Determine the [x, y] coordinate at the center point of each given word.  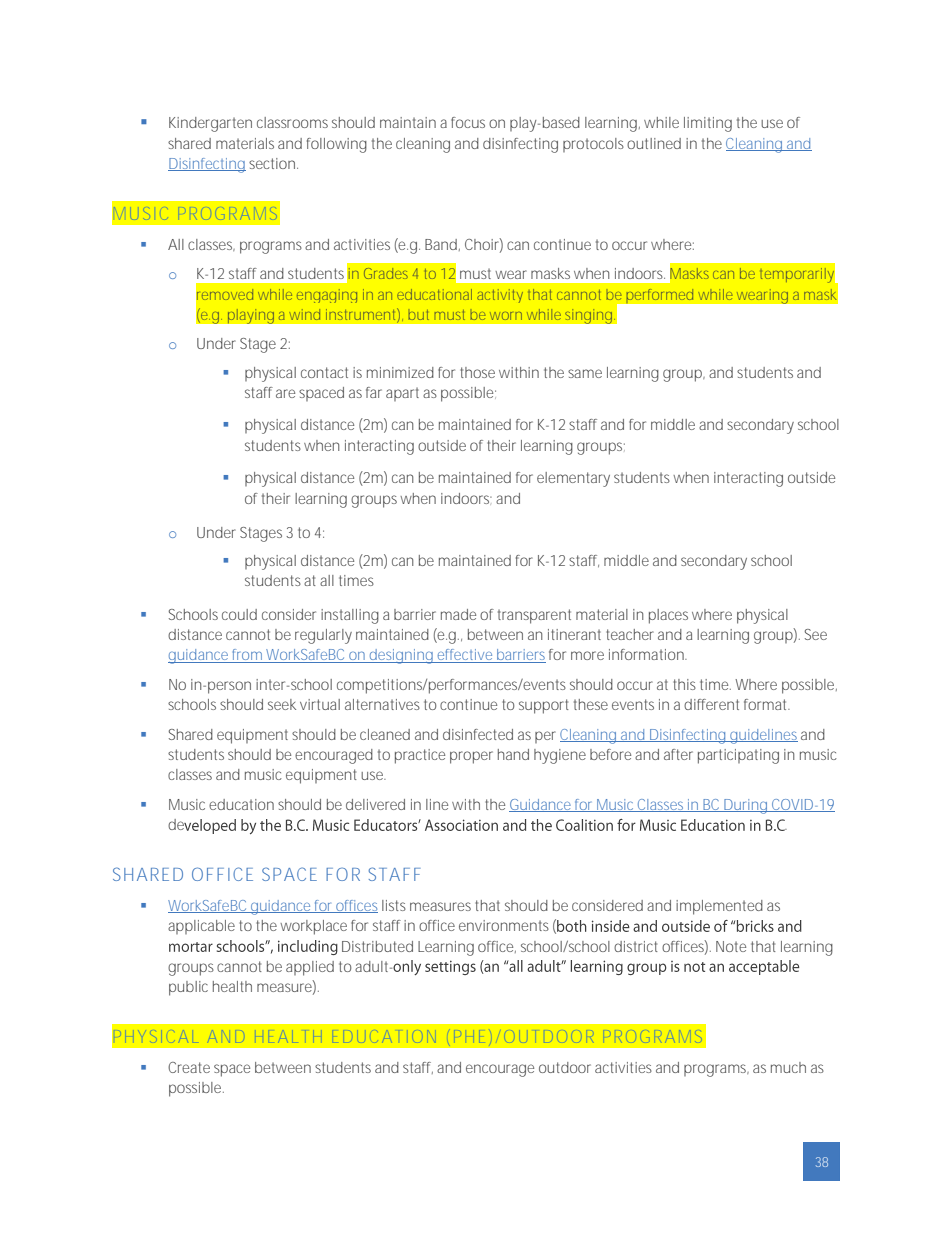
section [273, 163]
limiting [708, 124]
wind [304, 314]
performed [660, 296]
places [668, 616]
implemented [719, 907]
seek [282, 704]
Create [189, 1067]
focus [468, 122]
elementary [573, 479]
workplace [313, 927]
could [239, 614]
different [711, 704]
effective [465, 656]
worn [506, 316]
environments [504, 925]
